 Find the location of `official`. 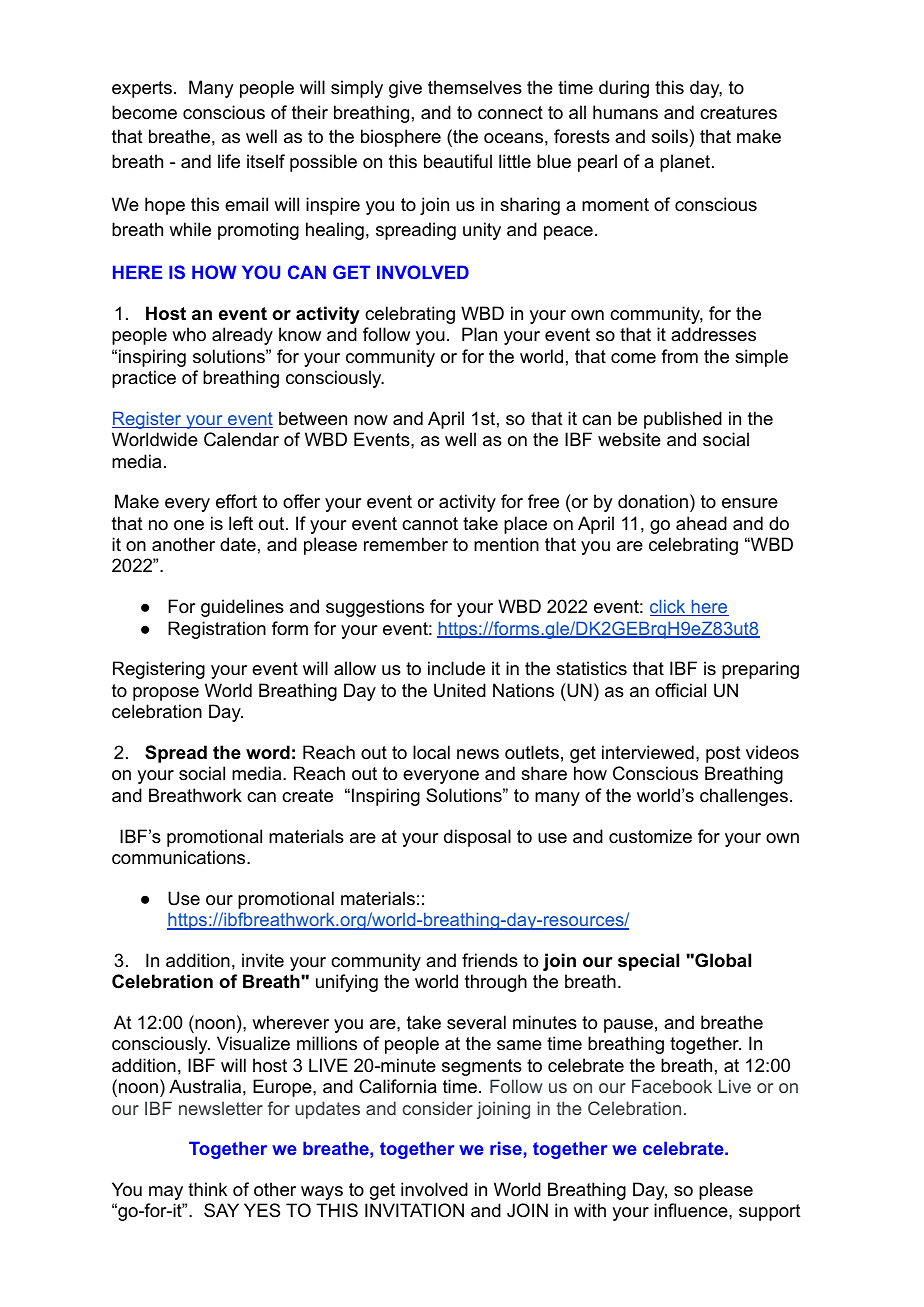

official is located at coordinates (680, 690).
